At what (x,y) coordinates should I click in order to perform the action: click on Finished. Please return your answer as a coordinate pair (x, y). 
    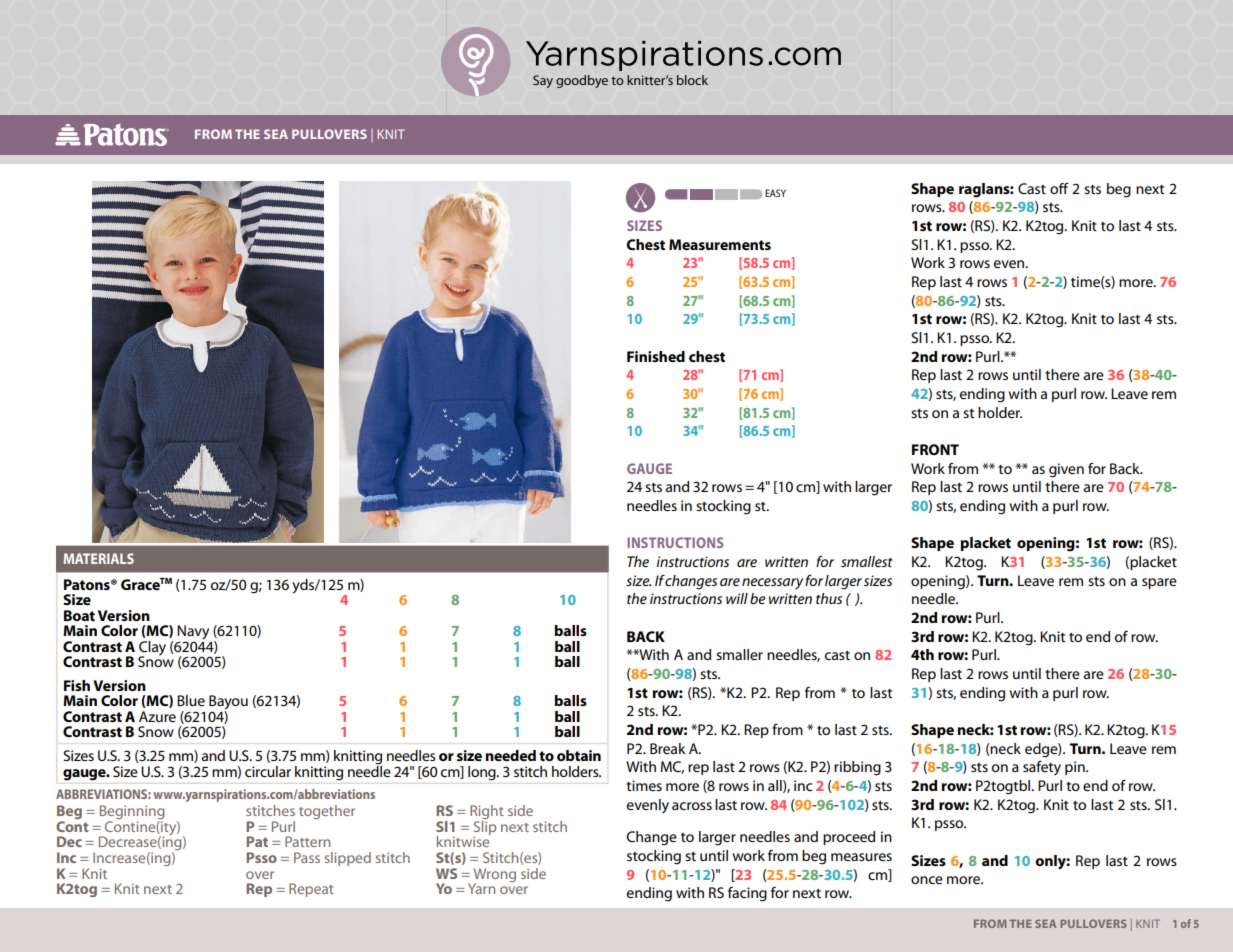
    Looking at the image, I should click on (656, 356).
